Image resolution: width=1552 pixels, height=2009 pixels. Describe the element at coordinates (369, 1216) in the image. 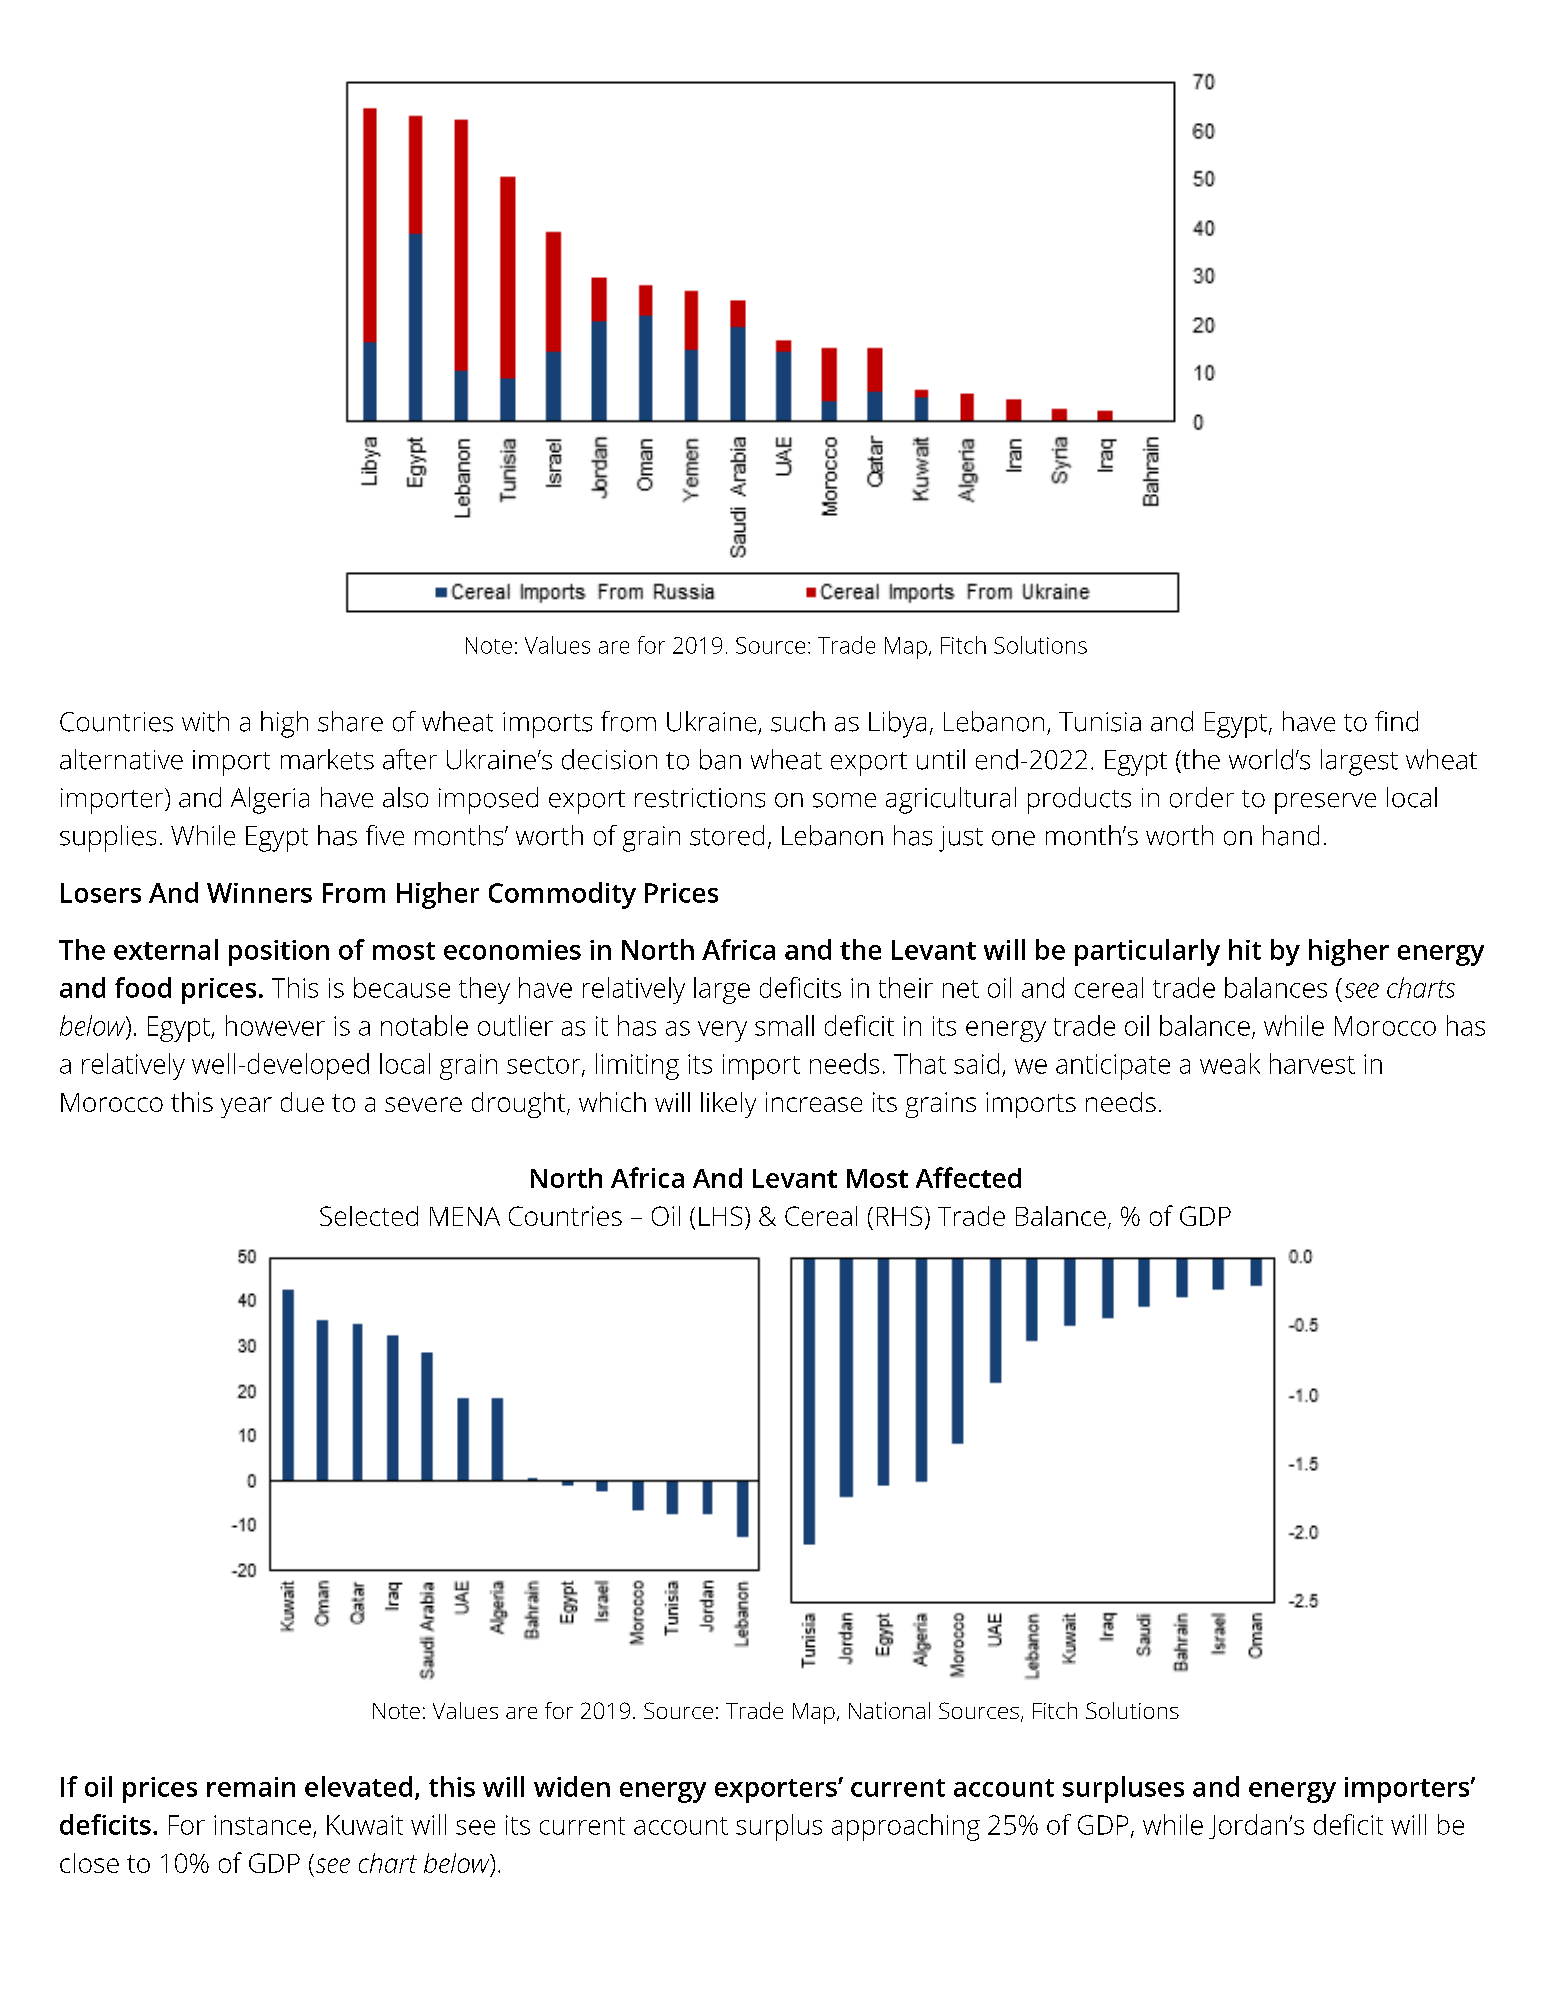

I see `Selected` at that location.
